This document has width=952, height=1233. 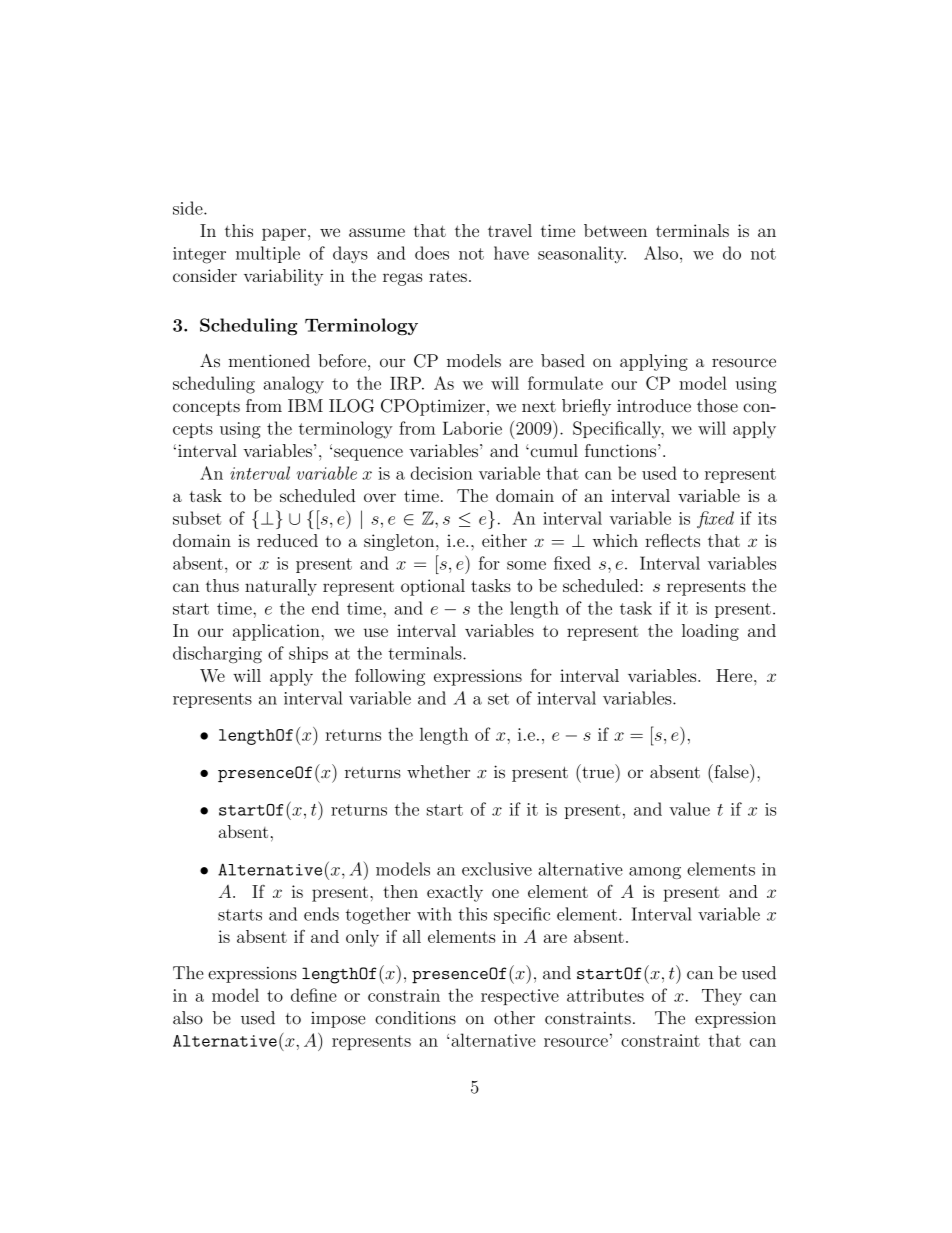 What do you see at coordinates (433, 587) in the document?
I see `optional` at bounding box center [433, 587].
